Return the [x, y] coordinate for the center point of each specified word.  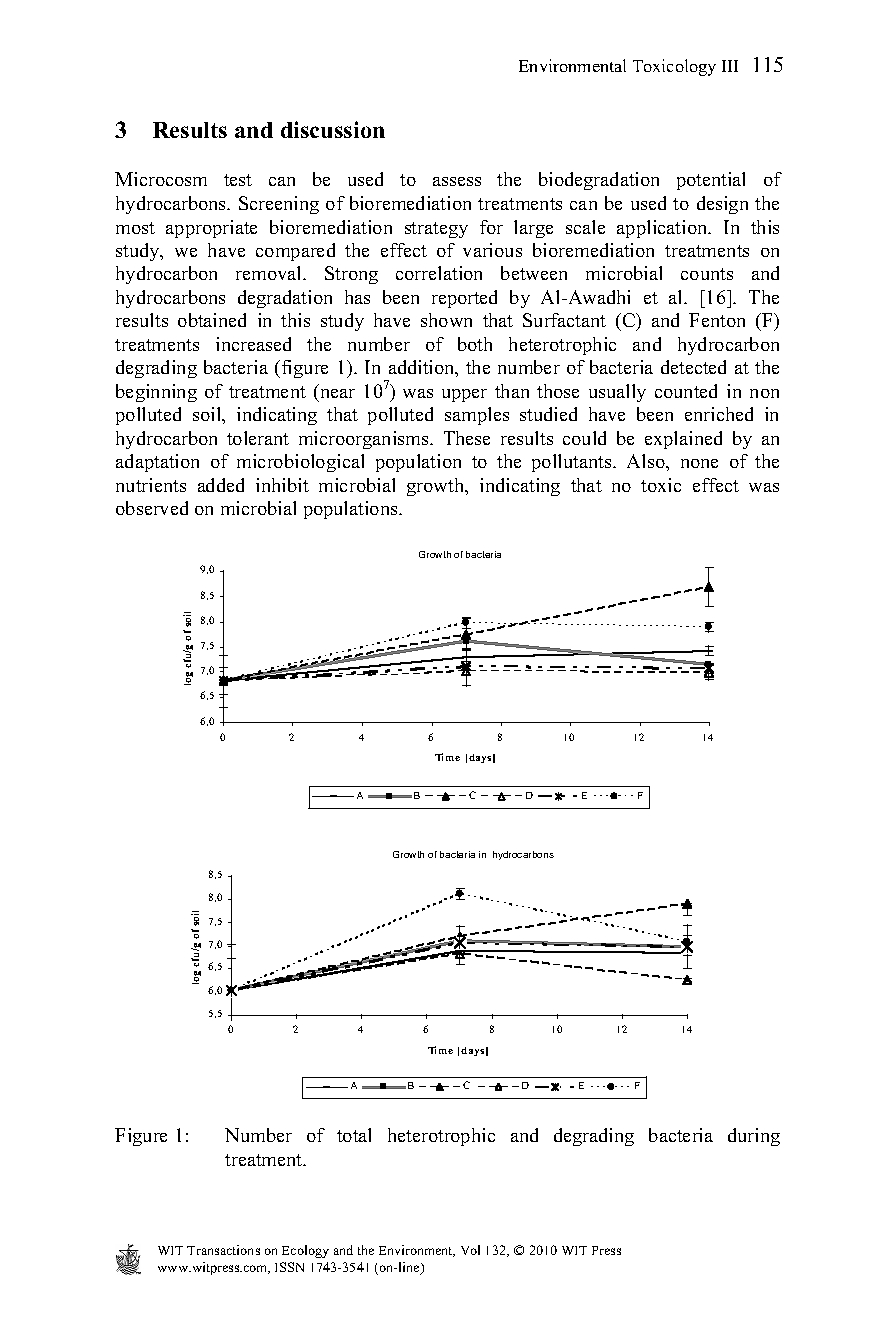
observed [152, 508]
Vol [470, 1250]
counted [686, 391]
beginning [156, 393]
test [238, 180]
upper [464, 395]
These [467, 438]
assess [457, 181]
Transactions [223, 1250]
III [730, 66]
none [699, 463]
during [754, 1137]
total [354, 1135]
